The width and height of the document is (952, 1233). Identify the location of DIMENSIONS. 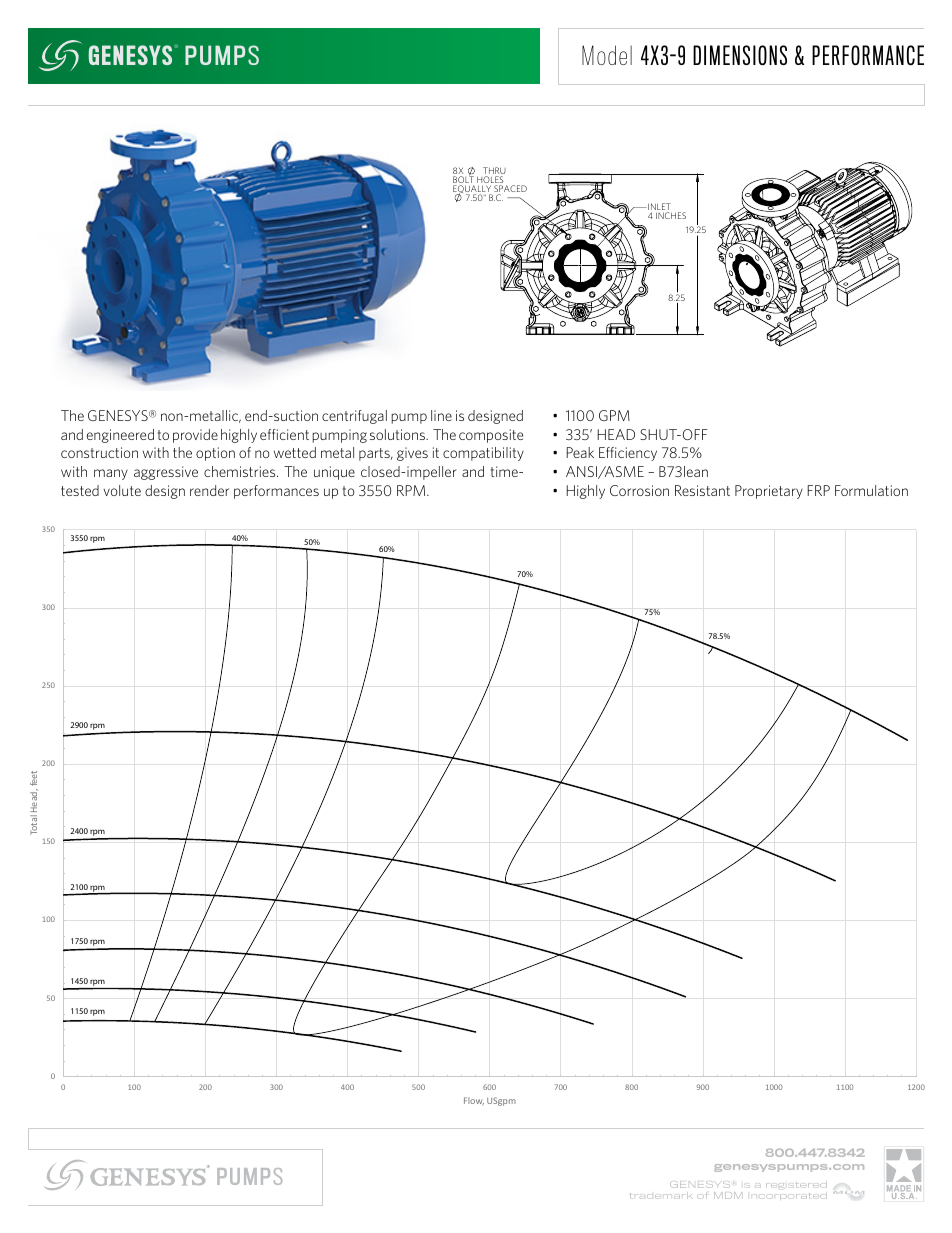
(740, 55).
